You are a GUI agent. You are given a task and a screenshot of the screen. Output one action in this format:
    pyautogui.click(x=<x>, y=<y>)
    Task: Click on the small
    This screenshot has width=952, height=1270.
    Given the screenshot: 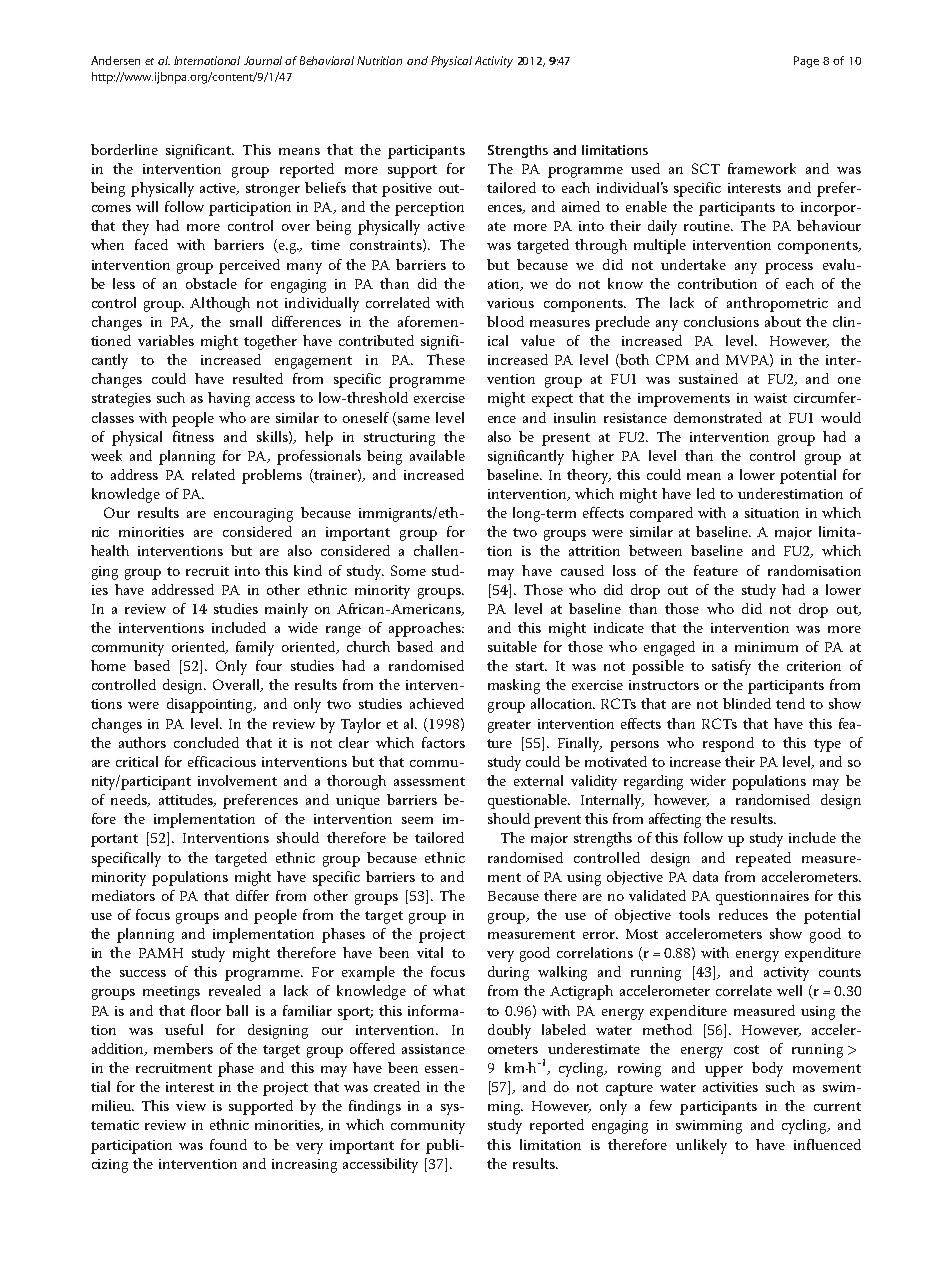 What is the action you would take?
    pyautogui.click(x=246, y=321)
